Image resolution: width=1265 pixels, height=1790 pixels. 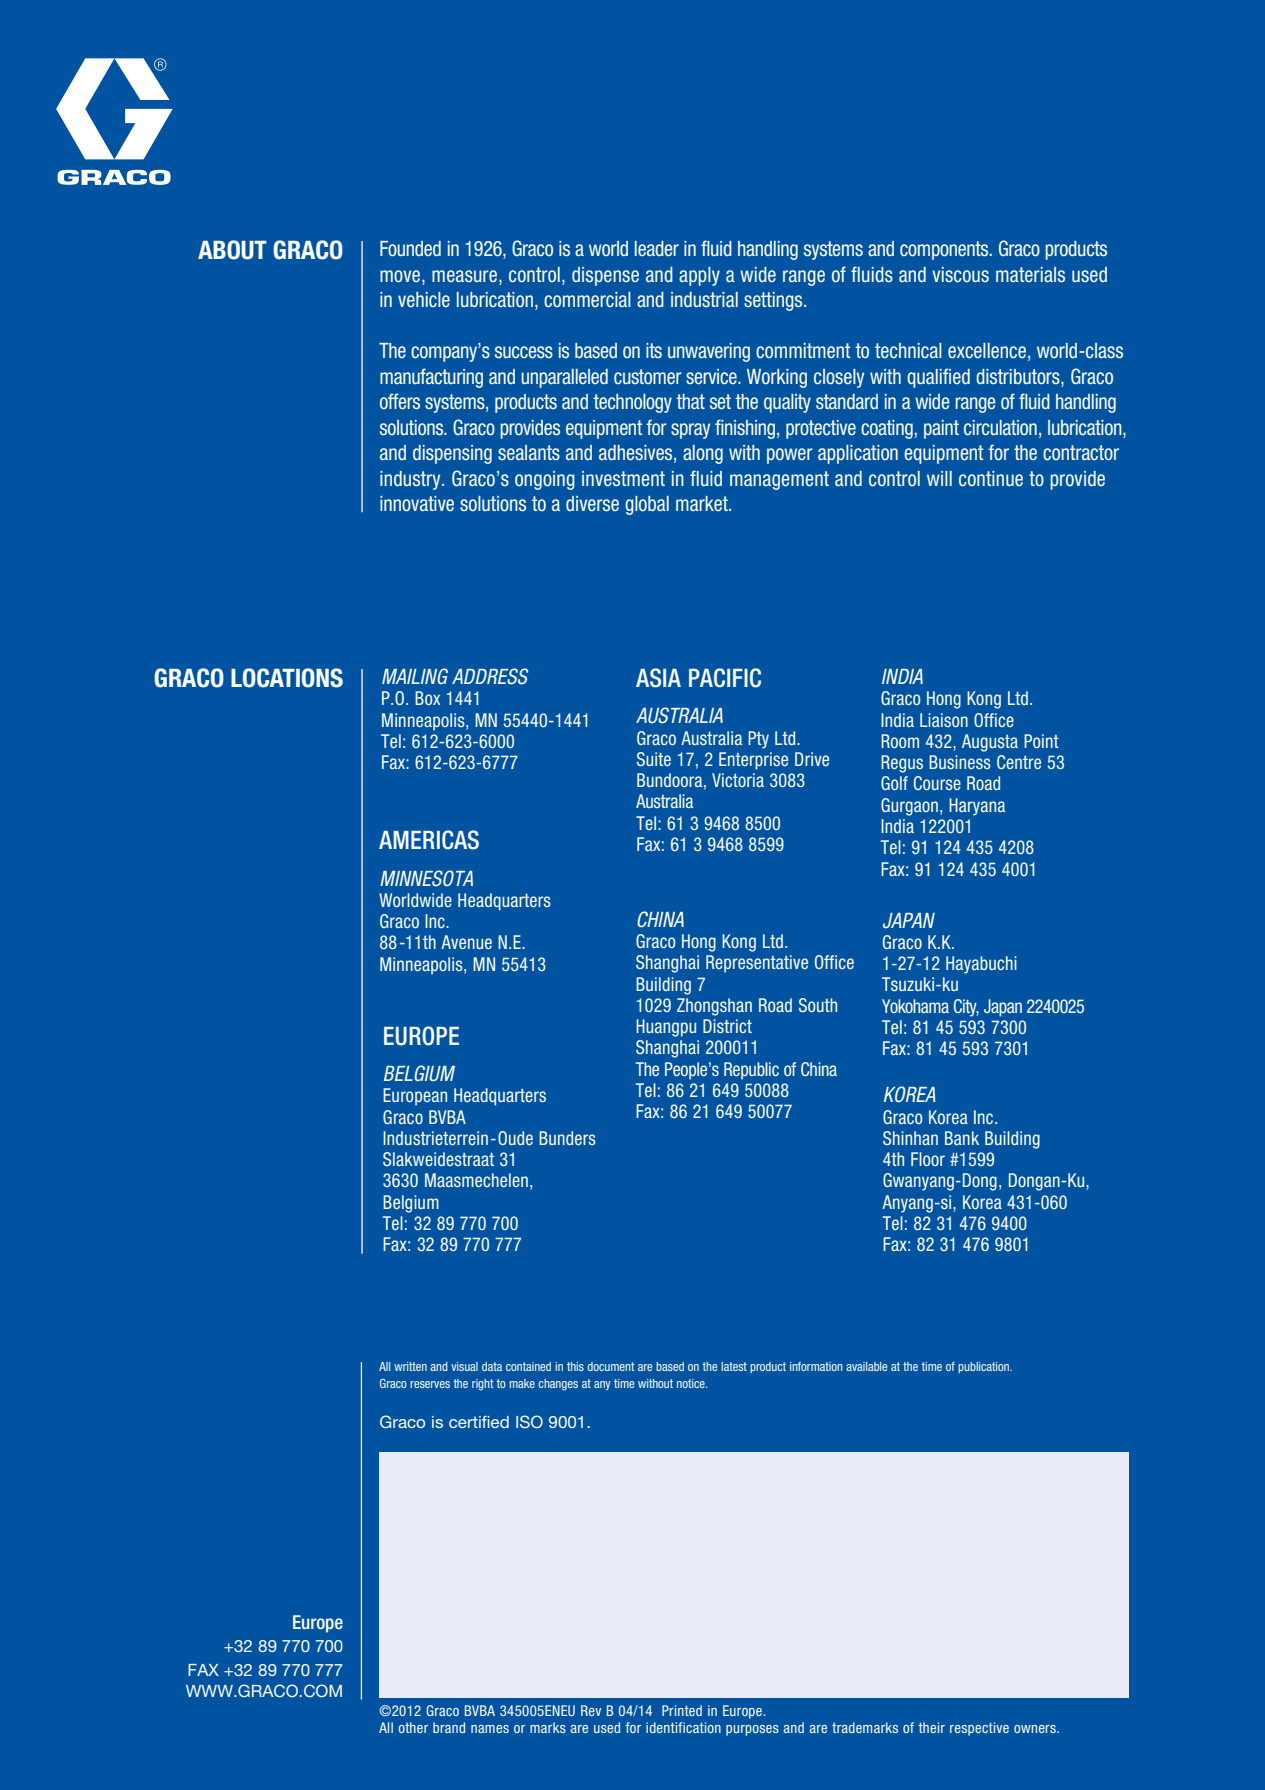 What do you see at coordinates (413, 1727) in the image?
I see `other` at bounding box center [413, 1727].
